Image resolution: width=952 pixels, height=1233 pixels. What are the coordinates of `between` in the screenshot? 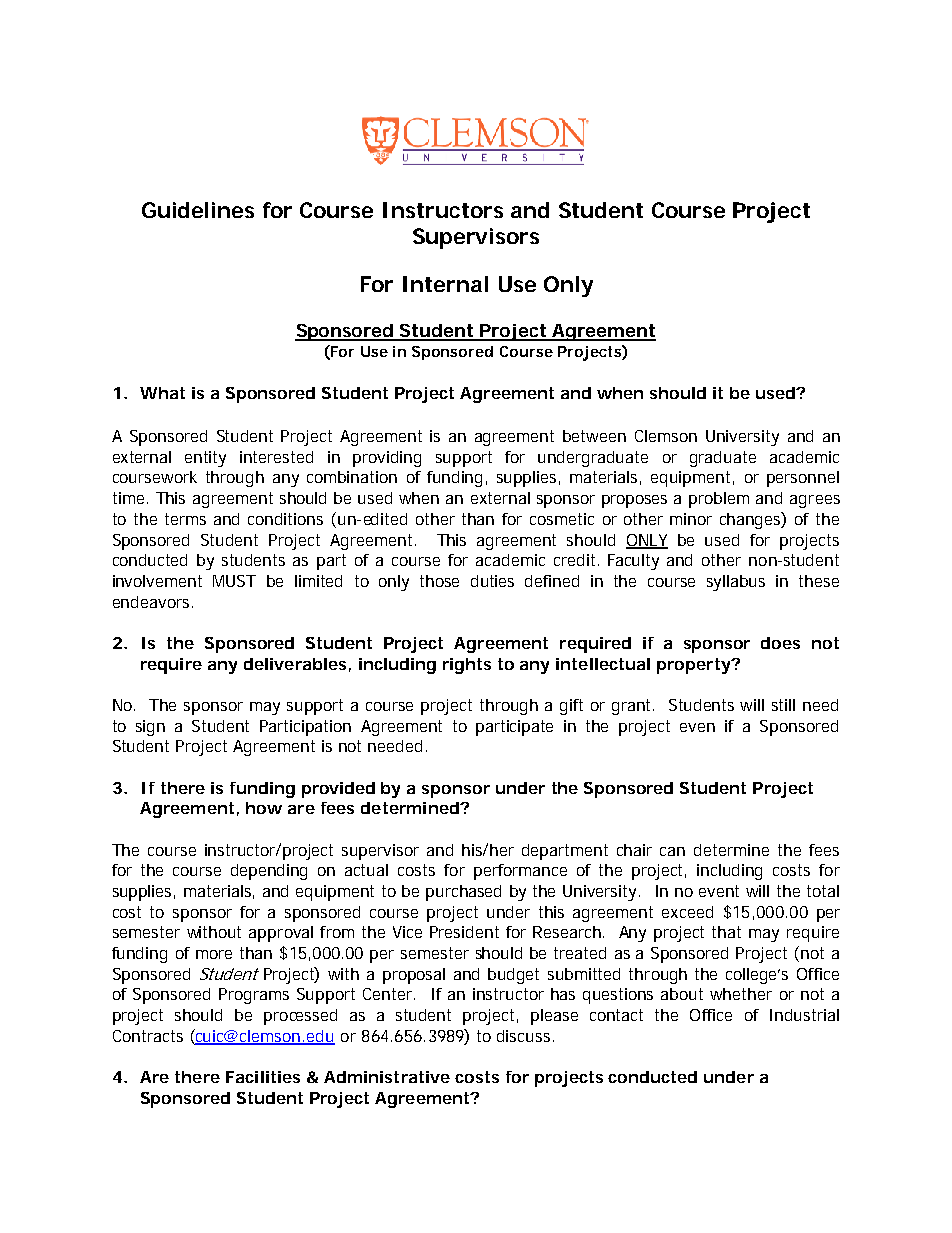 It's located at (594, 436).
